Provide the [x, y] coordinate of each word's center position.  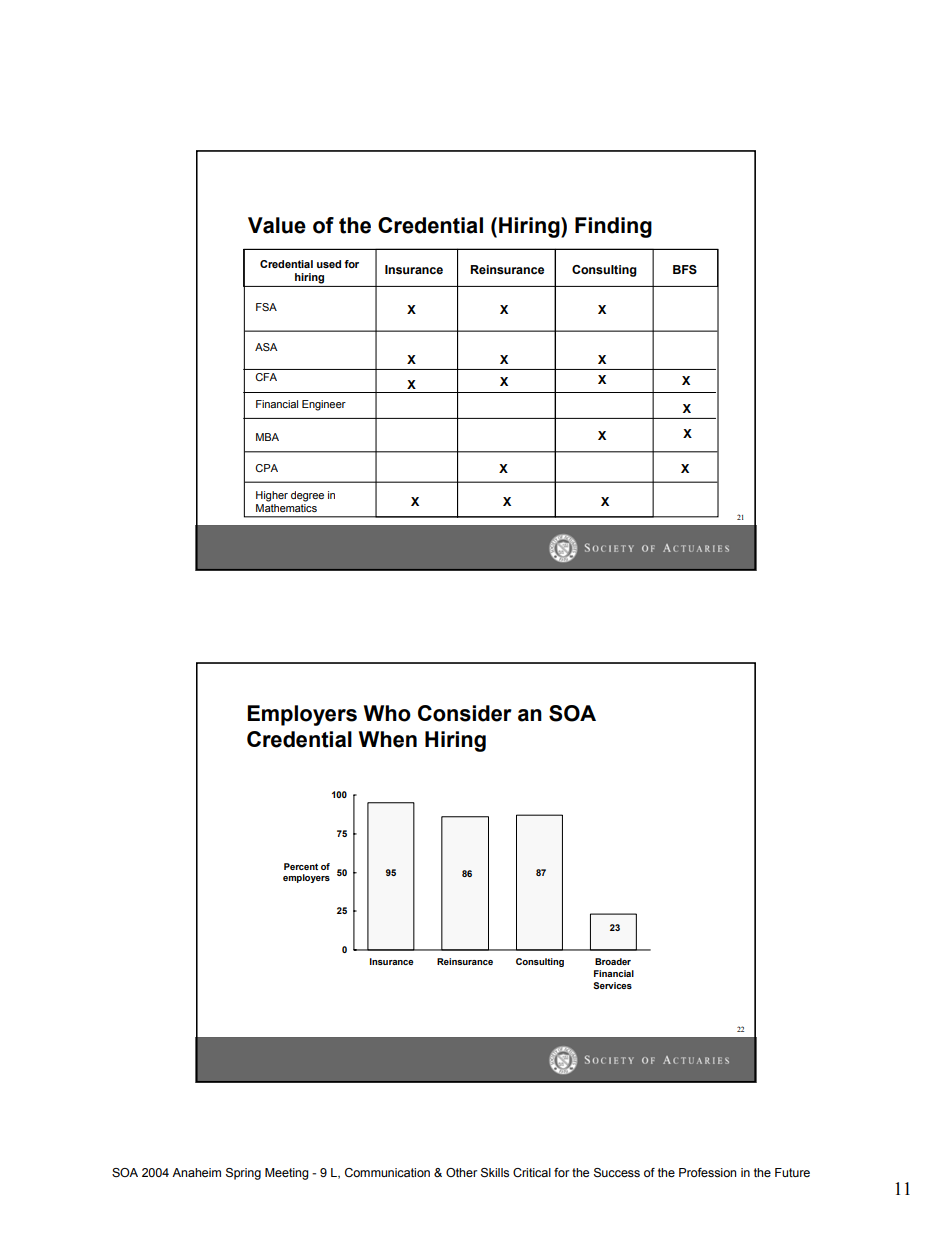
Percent [301, 866]
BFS [685, 269]
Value [277, 225]
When [388, 739]
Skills [495, 1173]
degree [307, 496]
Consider [465, 713]
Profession [707, 1172]
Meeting [287, 1174]
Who [387, 713]
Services [612, 985]
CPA [266, 468]
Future [792, 1172]
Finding [613, 227]
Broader [613, 961]
